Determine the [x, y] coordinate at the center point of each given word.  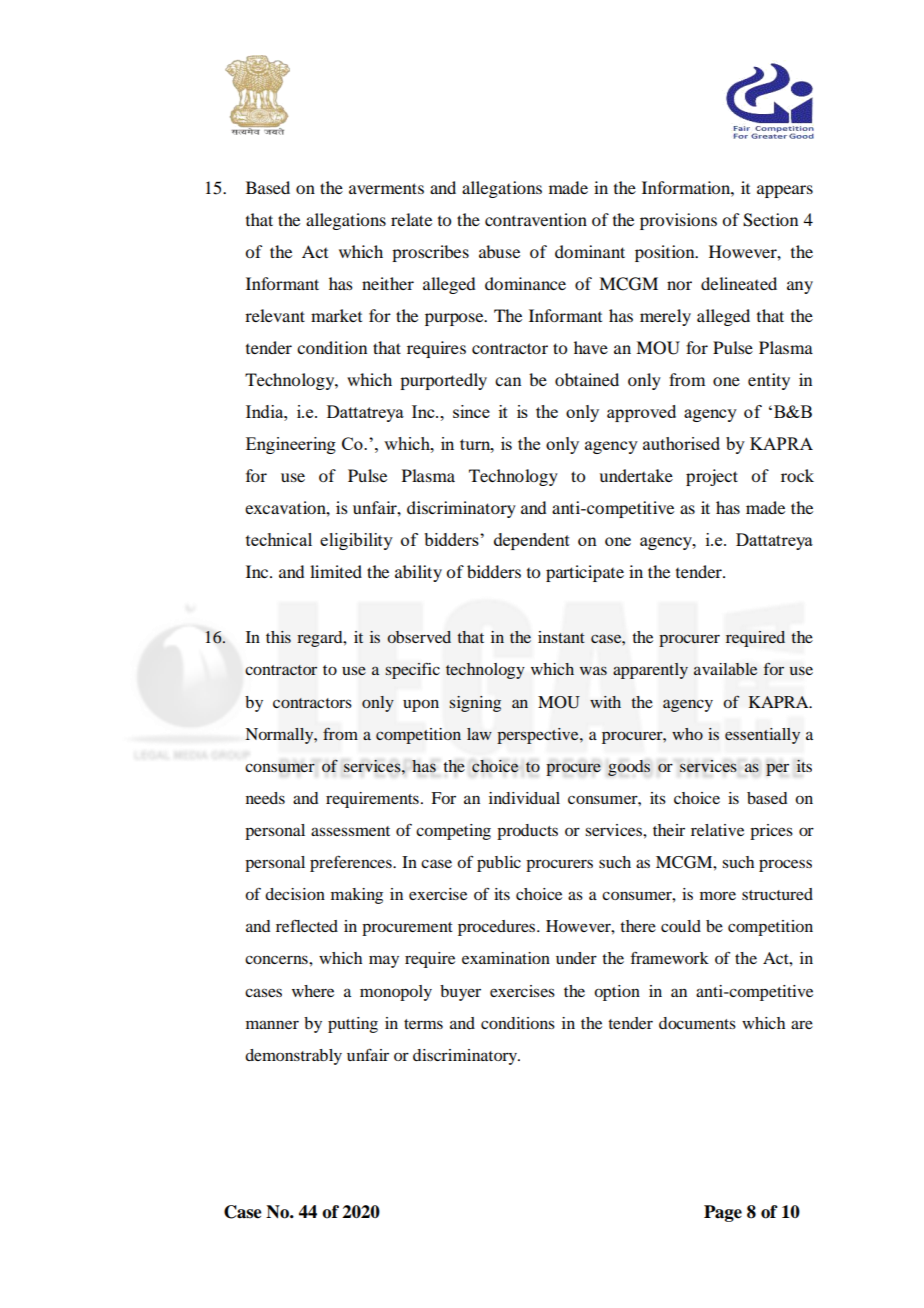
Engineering [291, 445]
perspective [539, 736]
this [278, 637]
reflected [307, 926]
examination [506, 958]
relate [411, 219]
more [718, 895]
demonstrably [293, 1057]
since [471, 411]
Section [770, 220]
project [712, 477]
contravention [536, 219]
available [726, 669]
